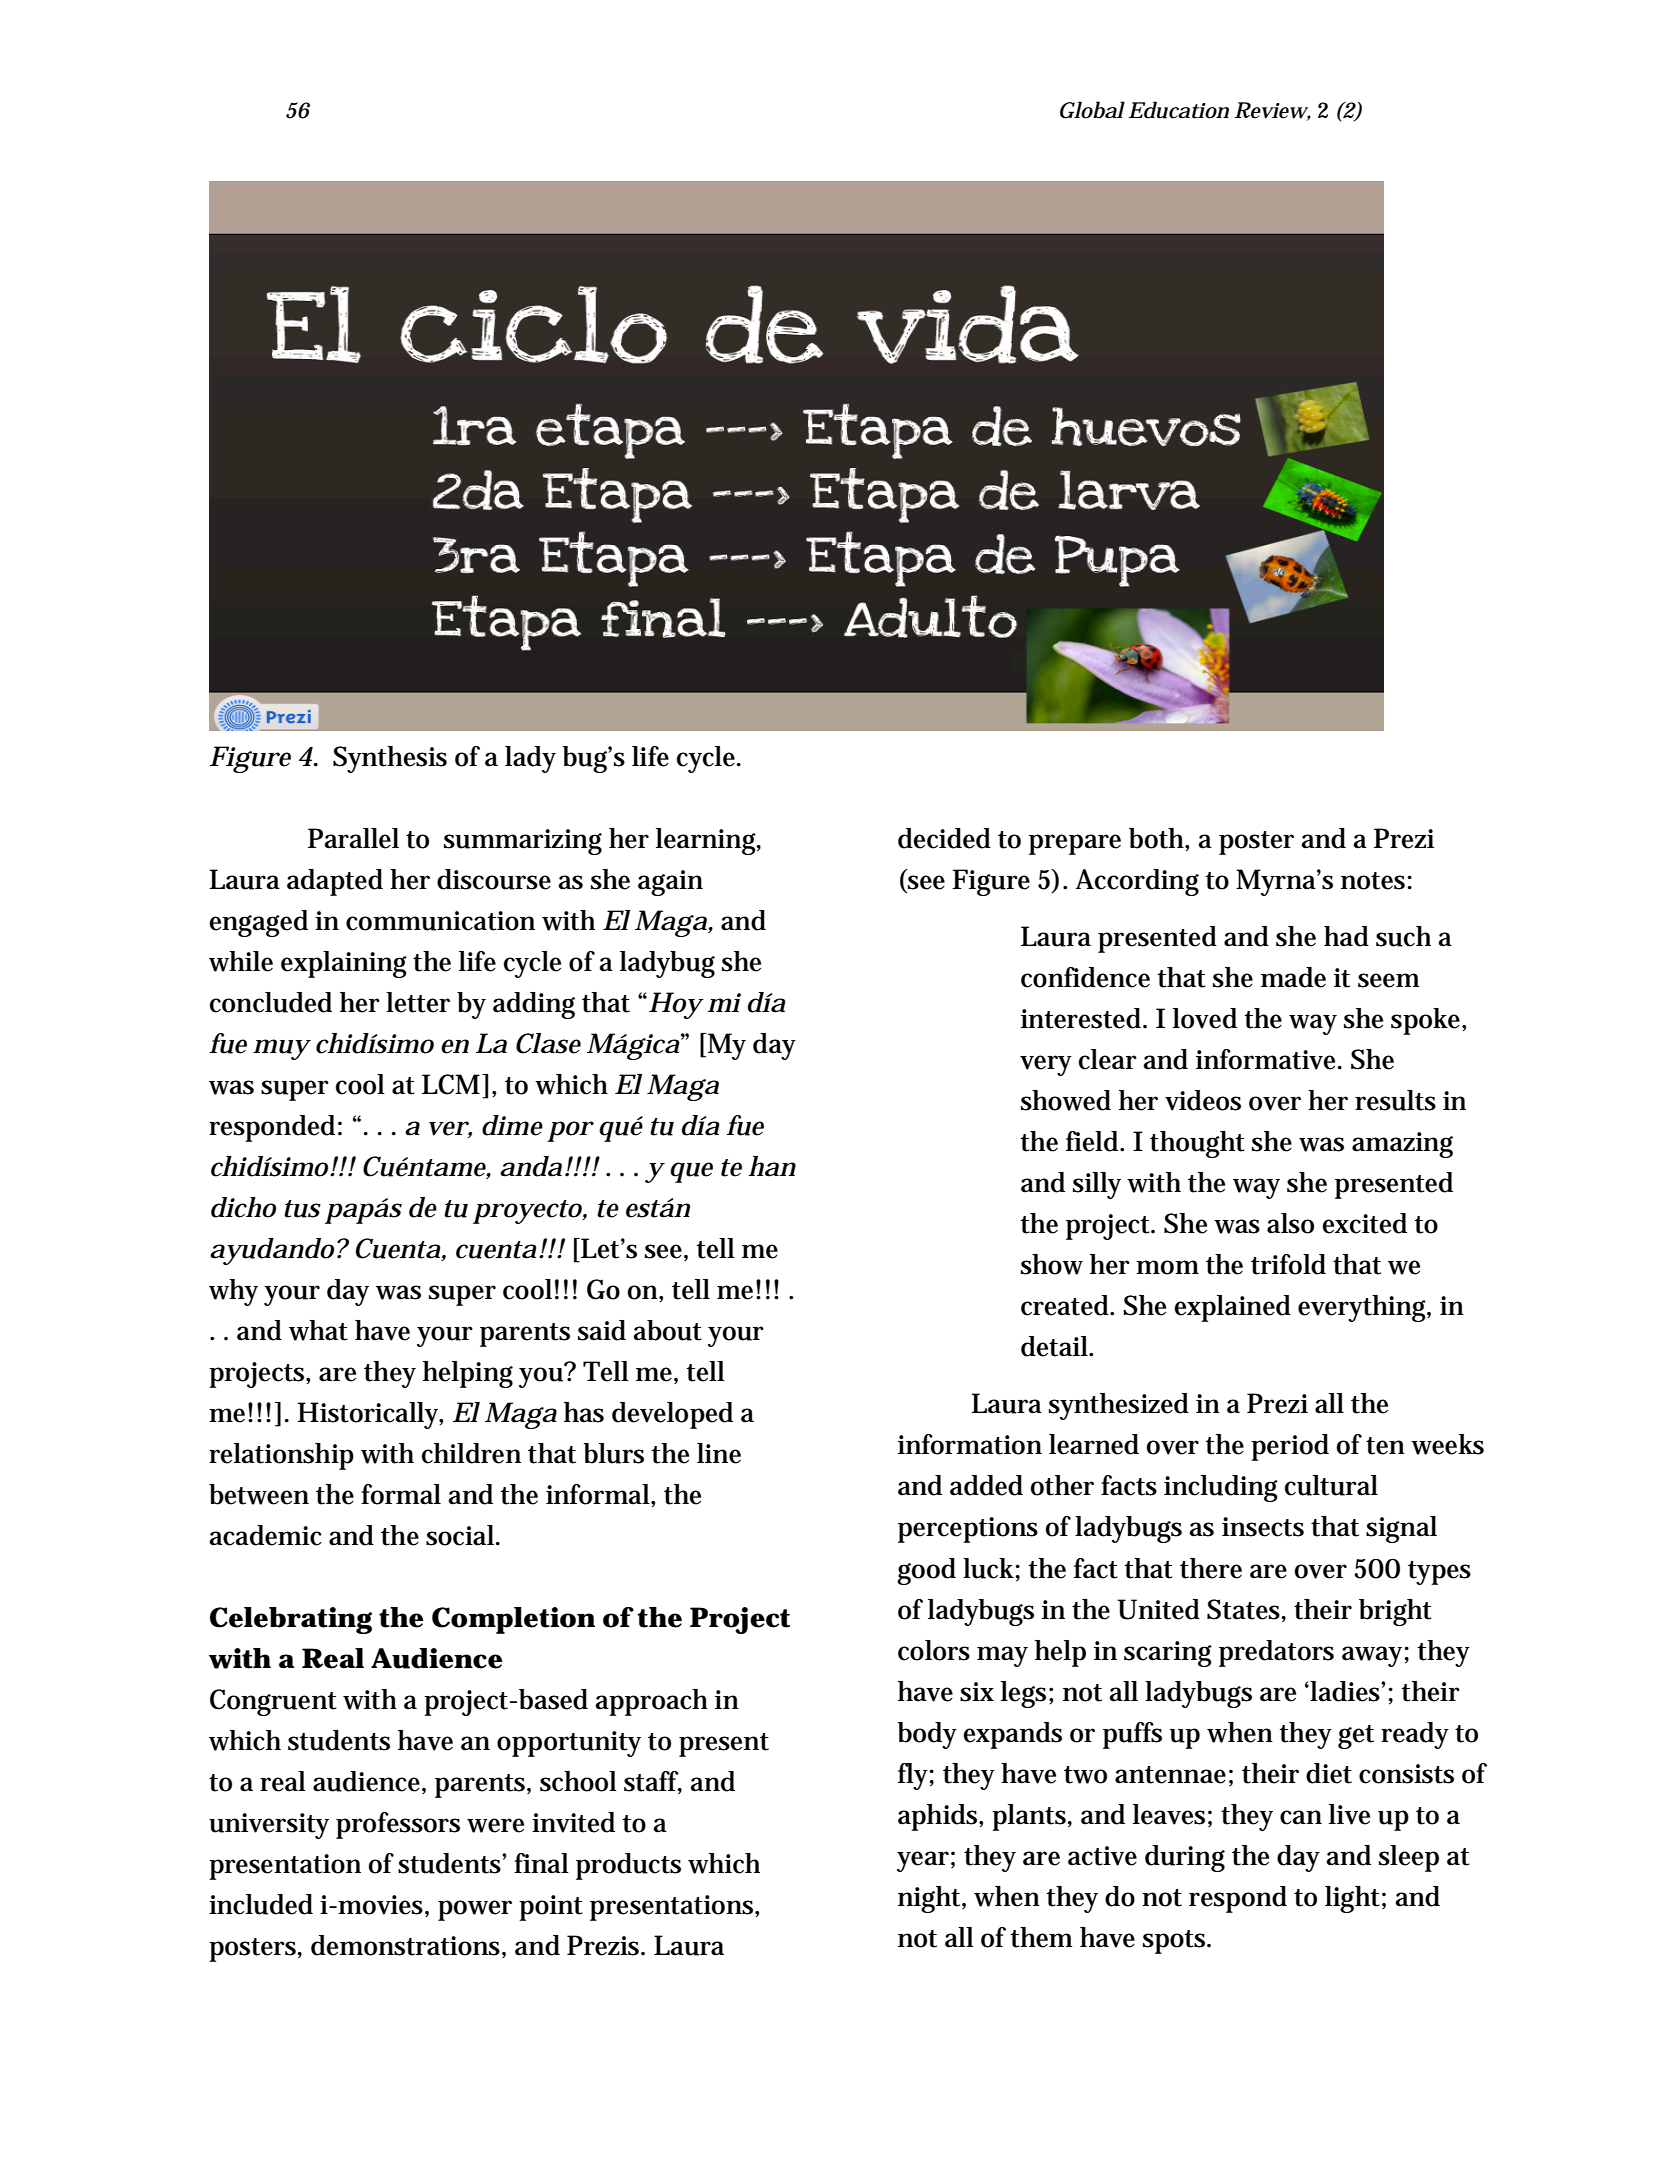 The height and width of the page is (2164, 1672). I want to click on letter, so click(418, 1002).
